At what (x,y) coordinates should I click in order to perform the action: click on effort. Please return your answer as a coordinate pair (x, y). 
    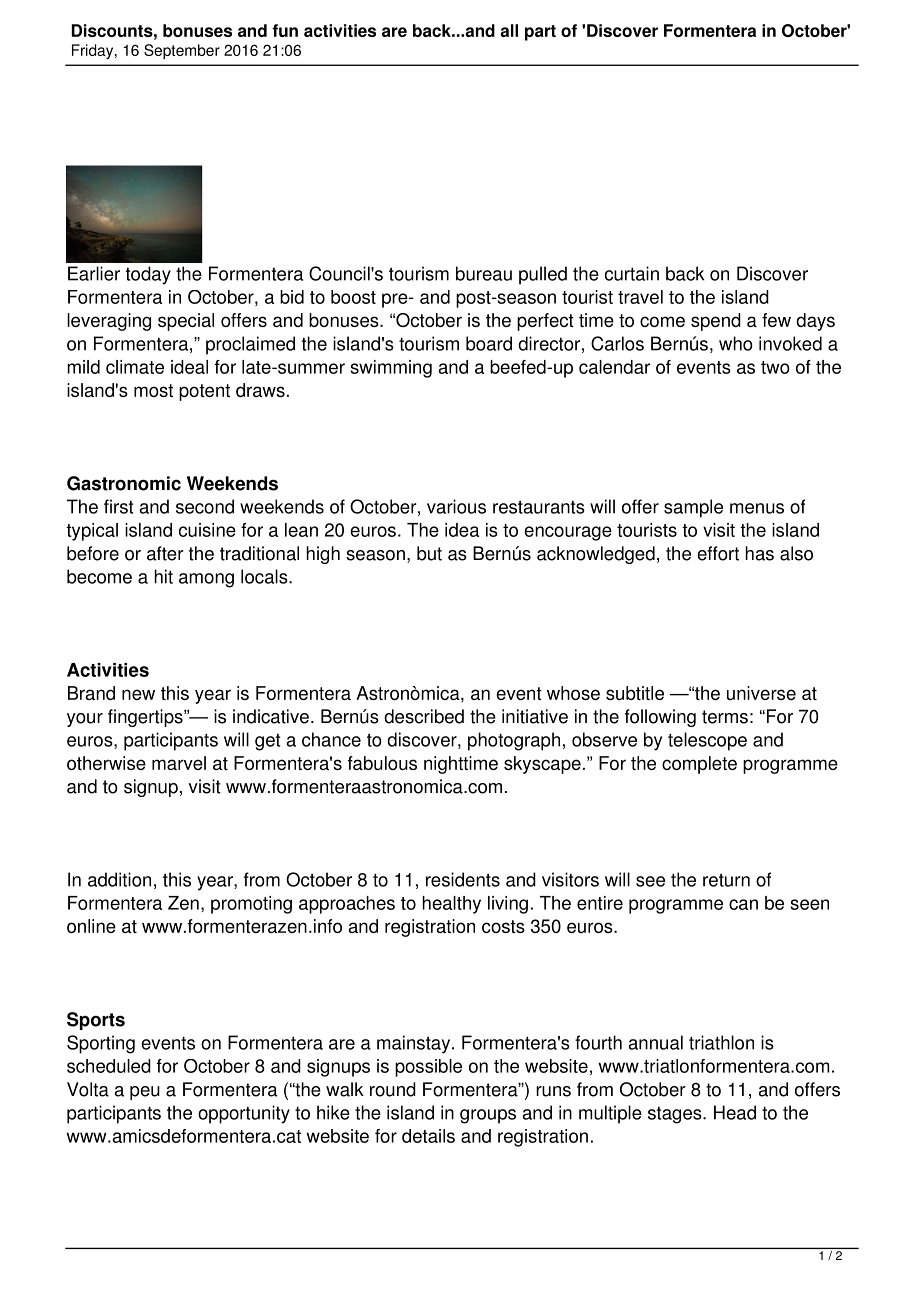
    Looking at the image, I should click on (718, 553).
